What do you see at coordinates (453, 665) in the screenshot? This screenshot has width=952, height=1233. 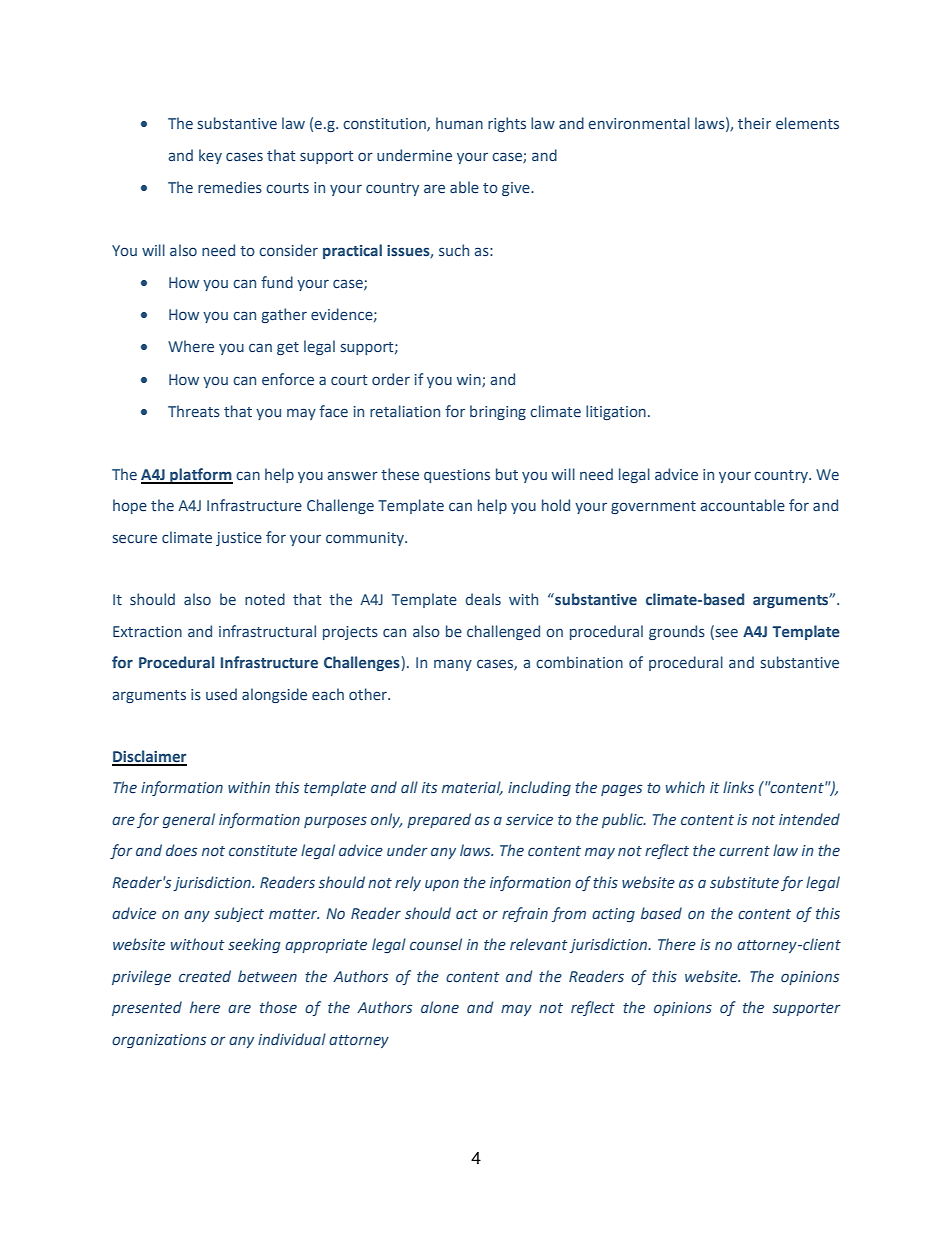 I see `many` at bounding box center [453, 665].
